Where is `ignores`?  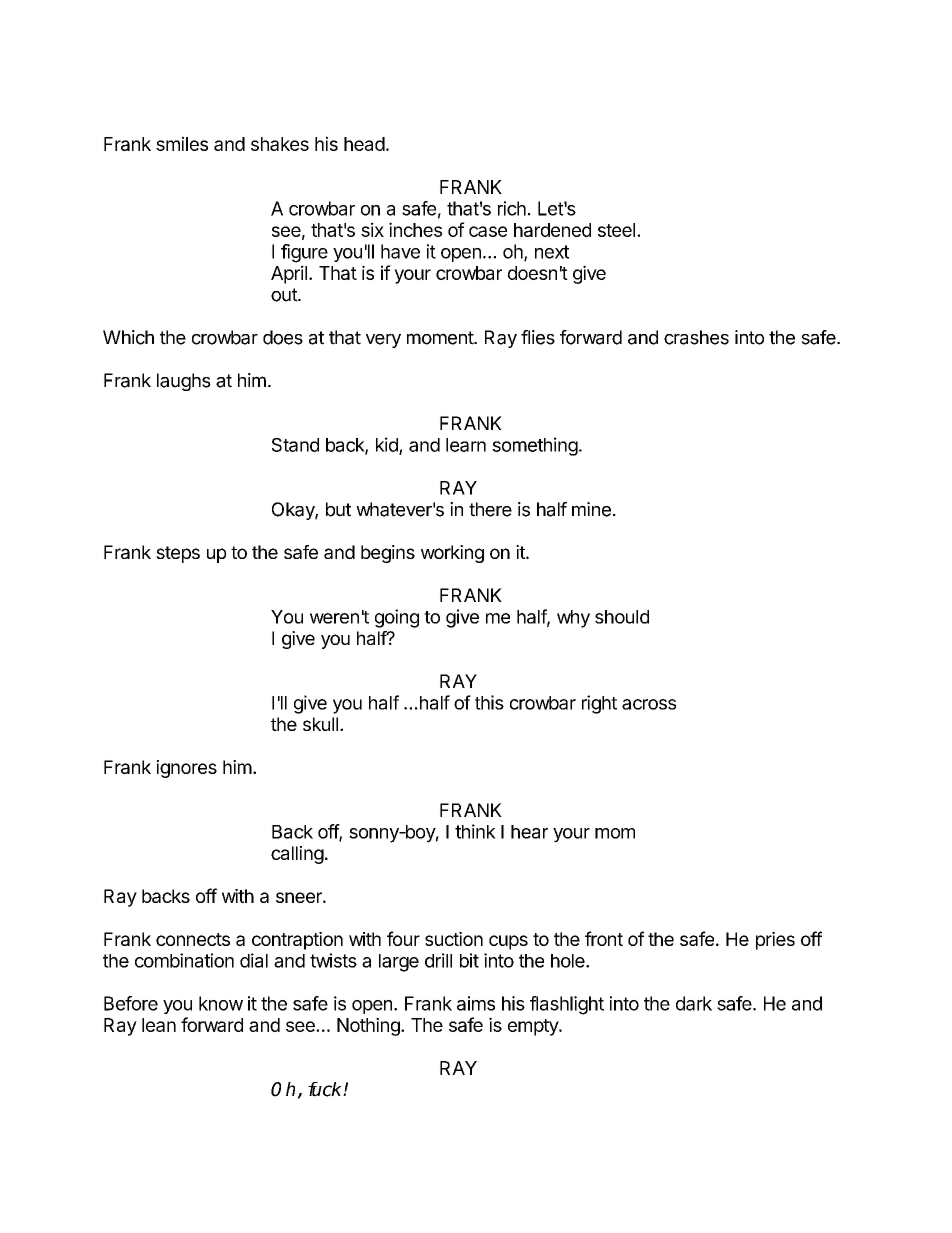 ignores is located at coordinates (187, 769).
